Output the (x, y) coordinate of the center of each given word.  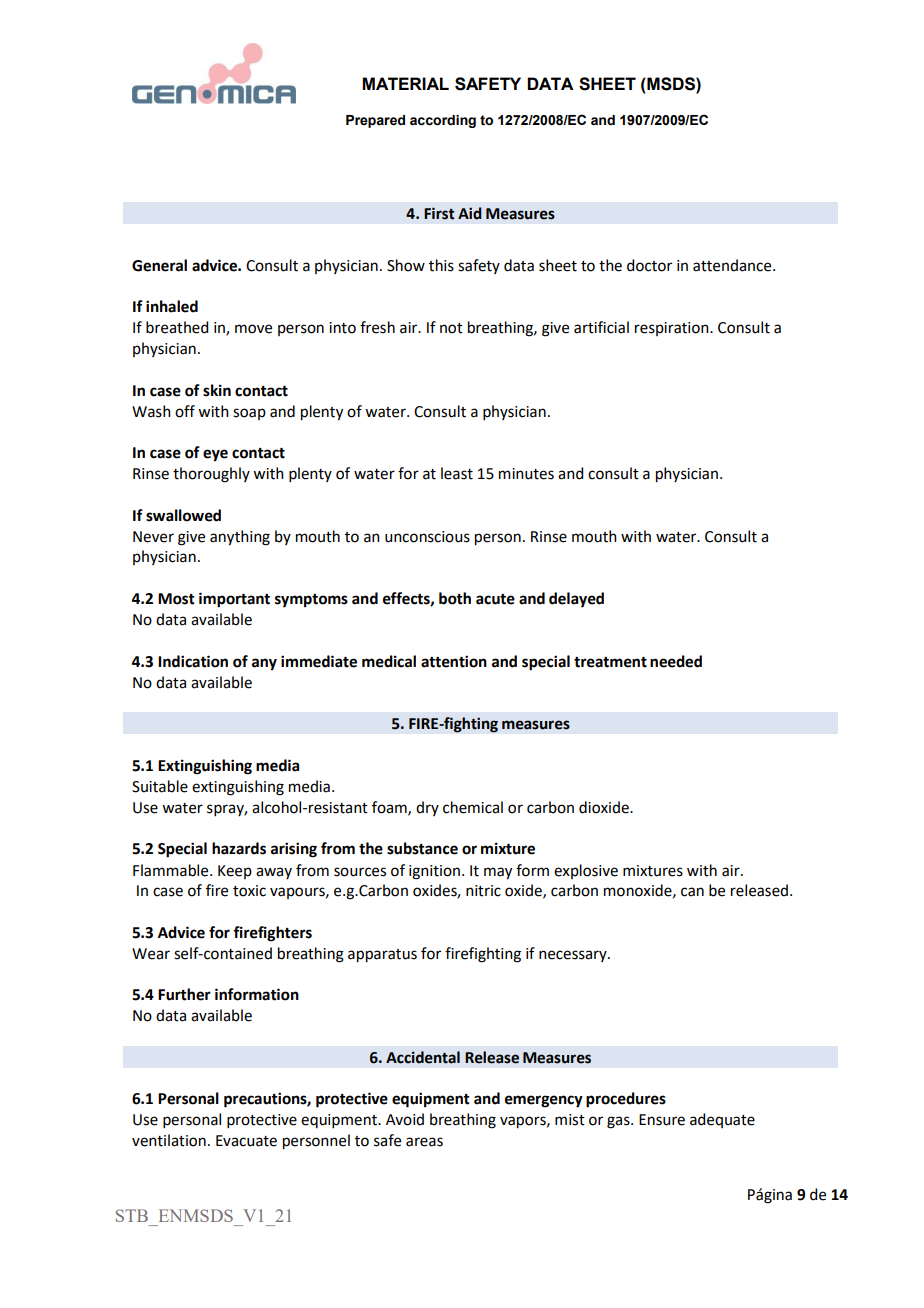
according (443, 121)
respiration (673, 329)
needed (676, 661)
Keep (235, 872)
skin (217, 390)
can (692, 892)
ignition (434, 872)
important (234, 600)
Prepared (375, 121)
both (455, 598)
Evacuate (246, 1141)
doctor (649, 265)
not (451, 328)
